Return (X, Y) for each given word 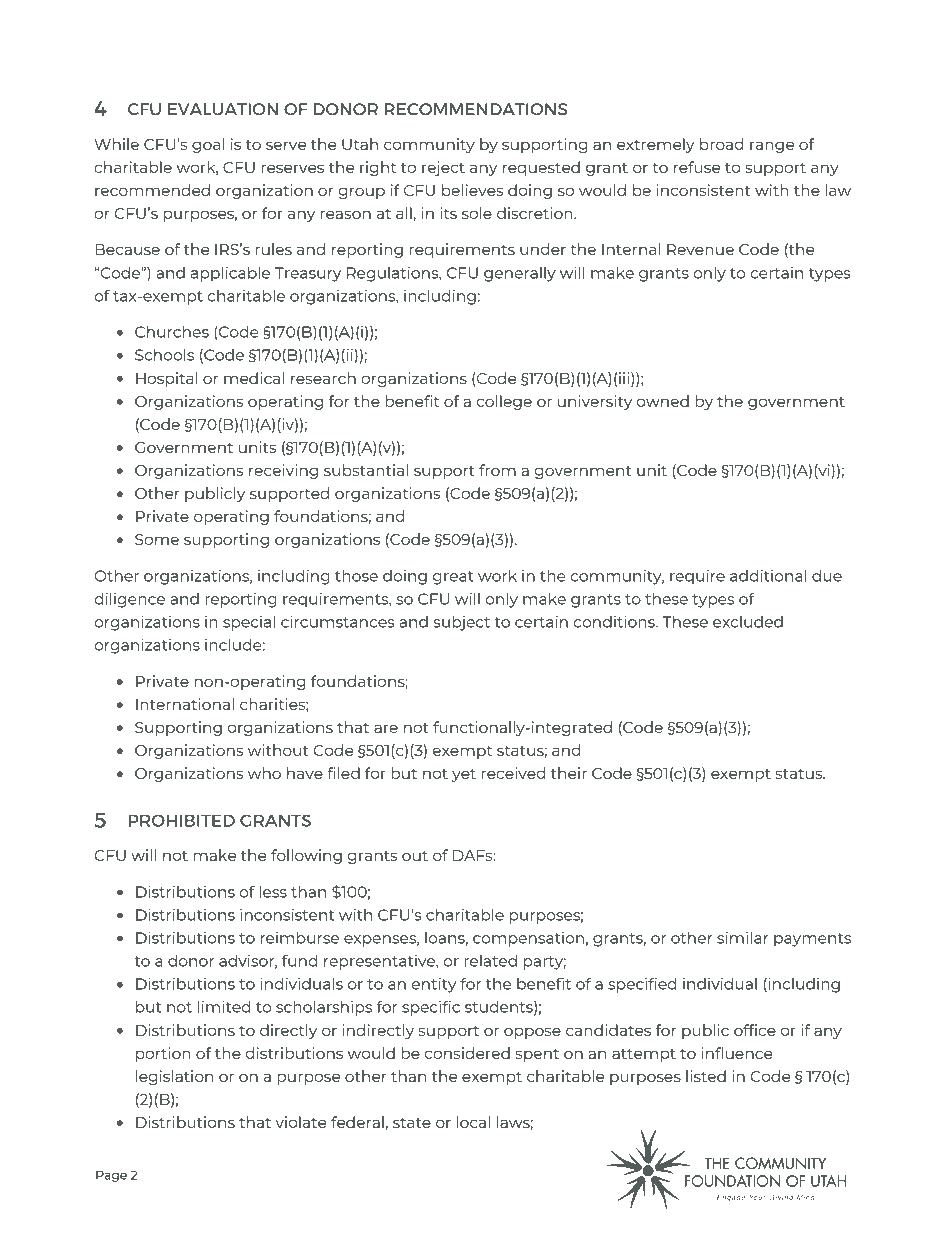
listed (706, 1076)
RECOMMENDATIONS (476, 109)
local (473, 1122)
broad (722, 144)
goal (208, 145)
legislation (174, 1077)
